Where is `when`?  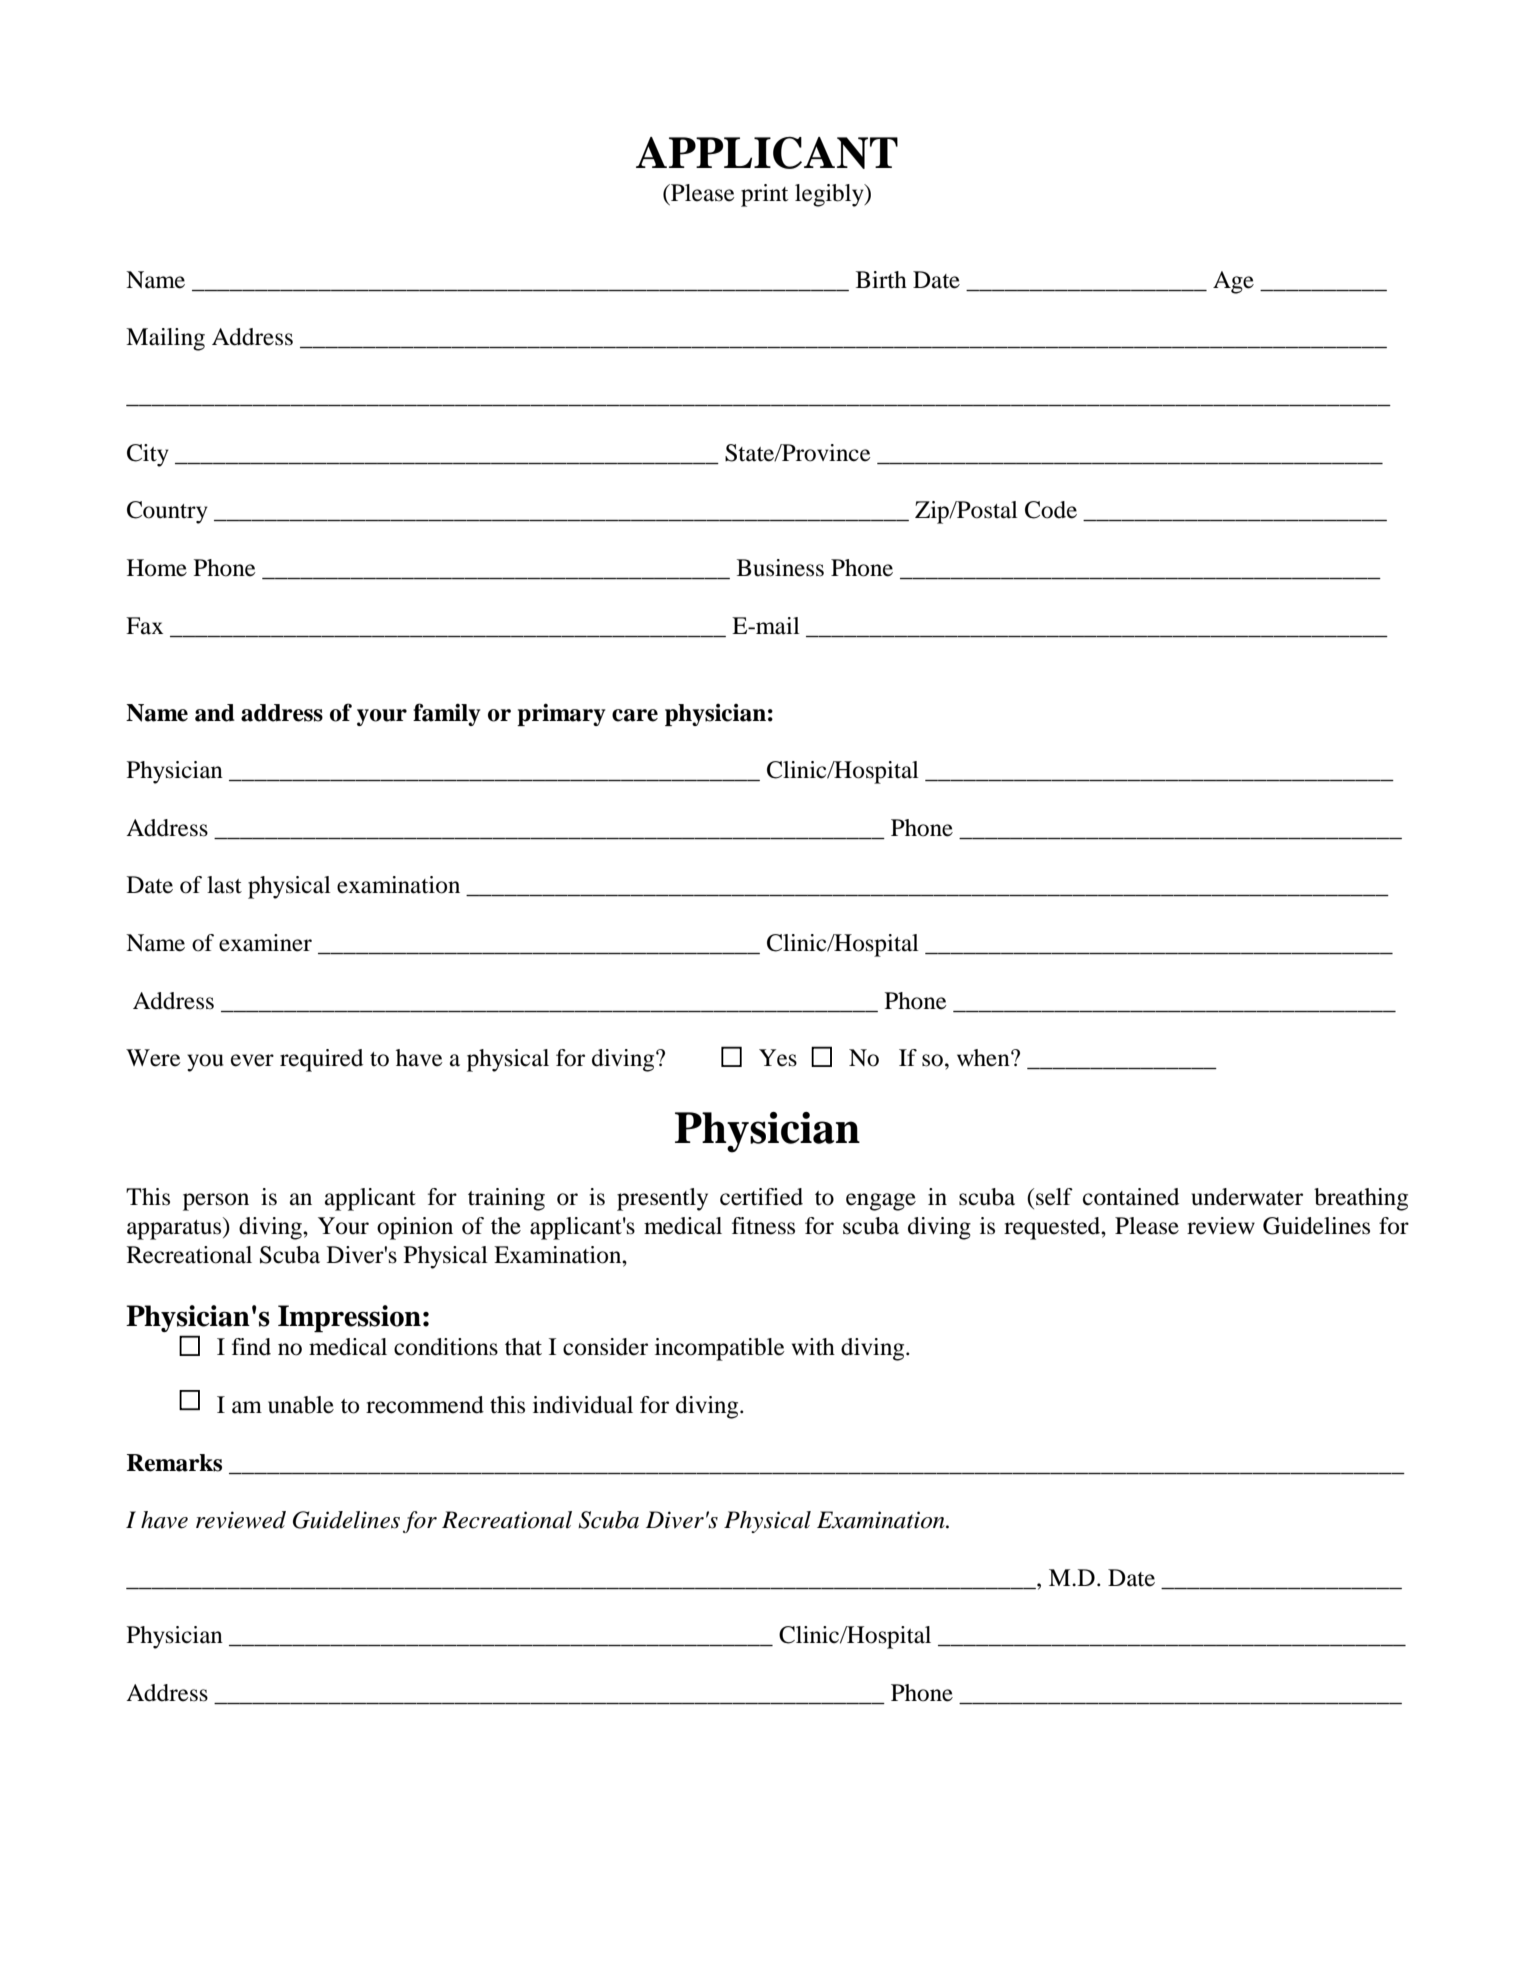 when is located at coordinates (984, 1058).
